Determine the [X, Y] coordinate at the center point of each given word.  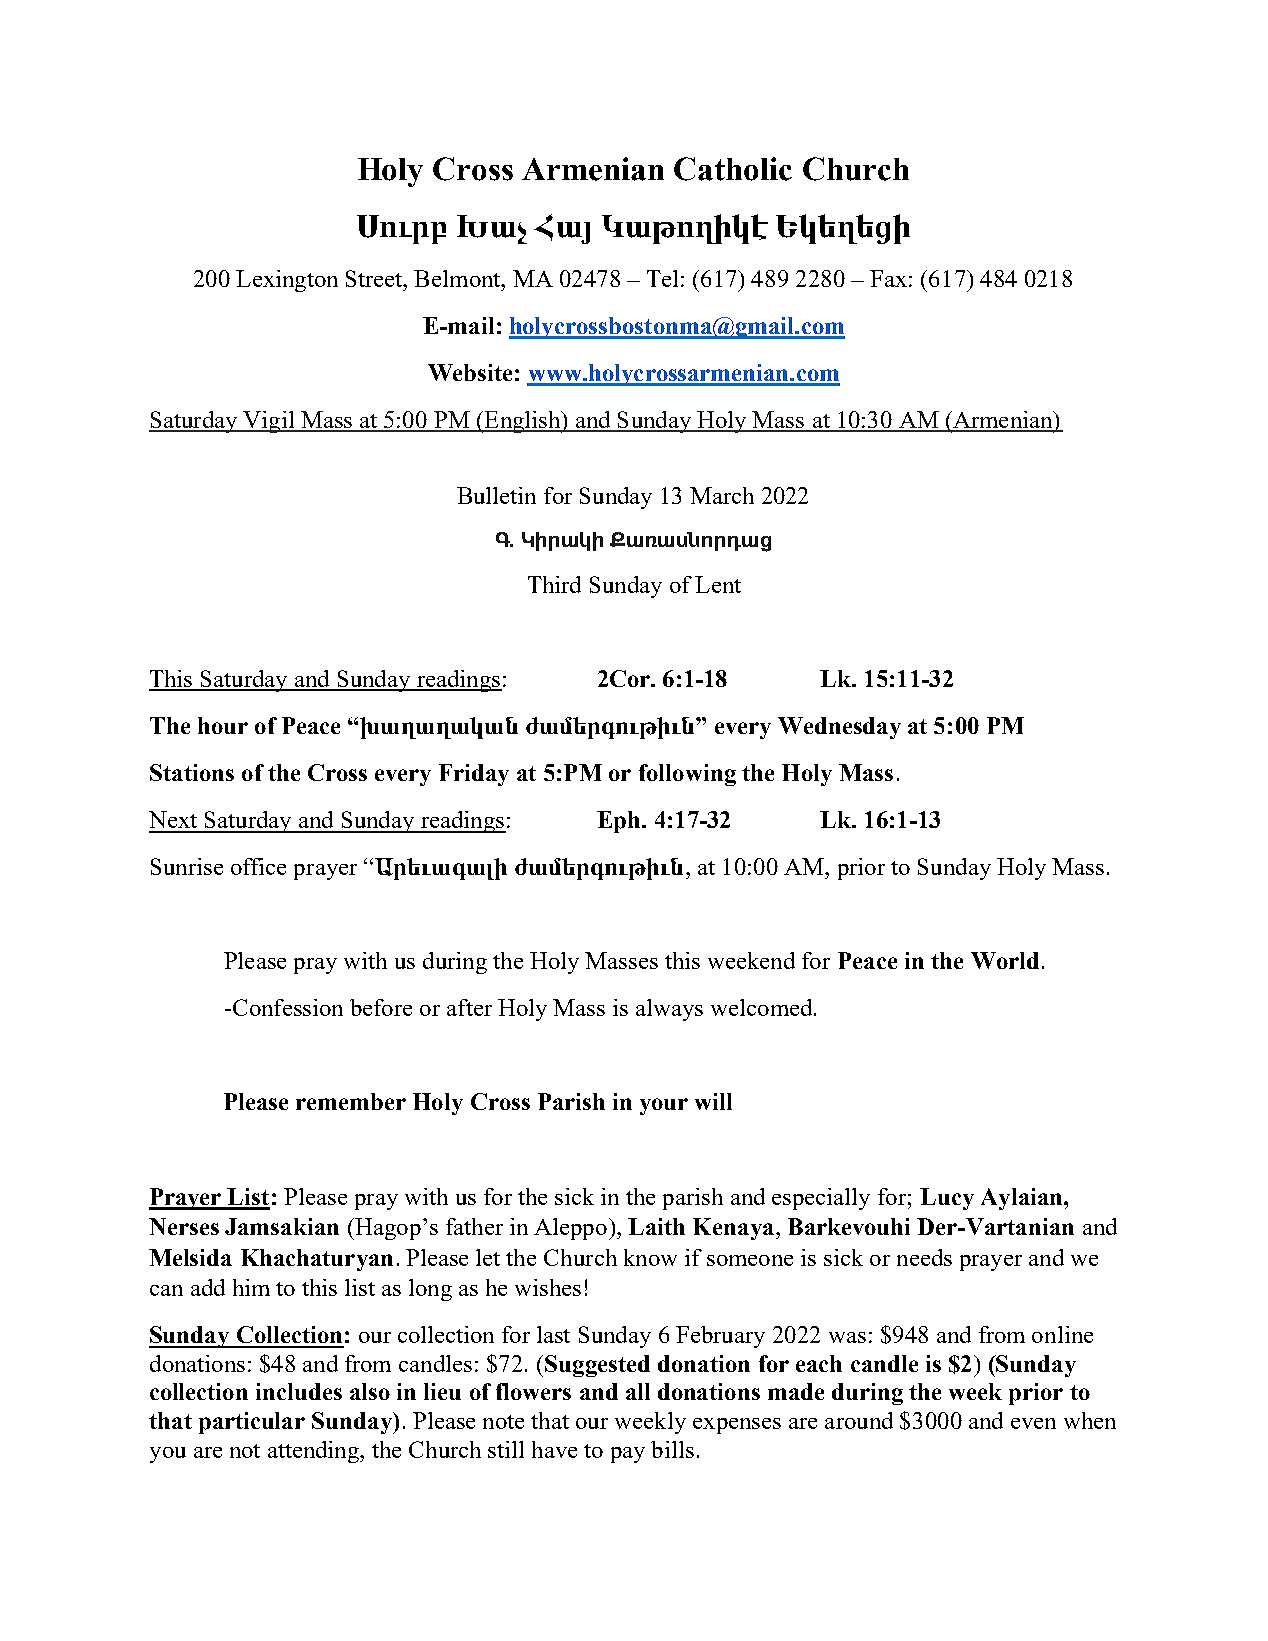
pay [628, 1455]
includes [299, 1391]
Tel [662, 278]
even [1033, 1423]
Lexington [287, 281]
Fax [888, 278]
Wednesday [839, 728]
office [258, 866]
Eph [620, 822]
